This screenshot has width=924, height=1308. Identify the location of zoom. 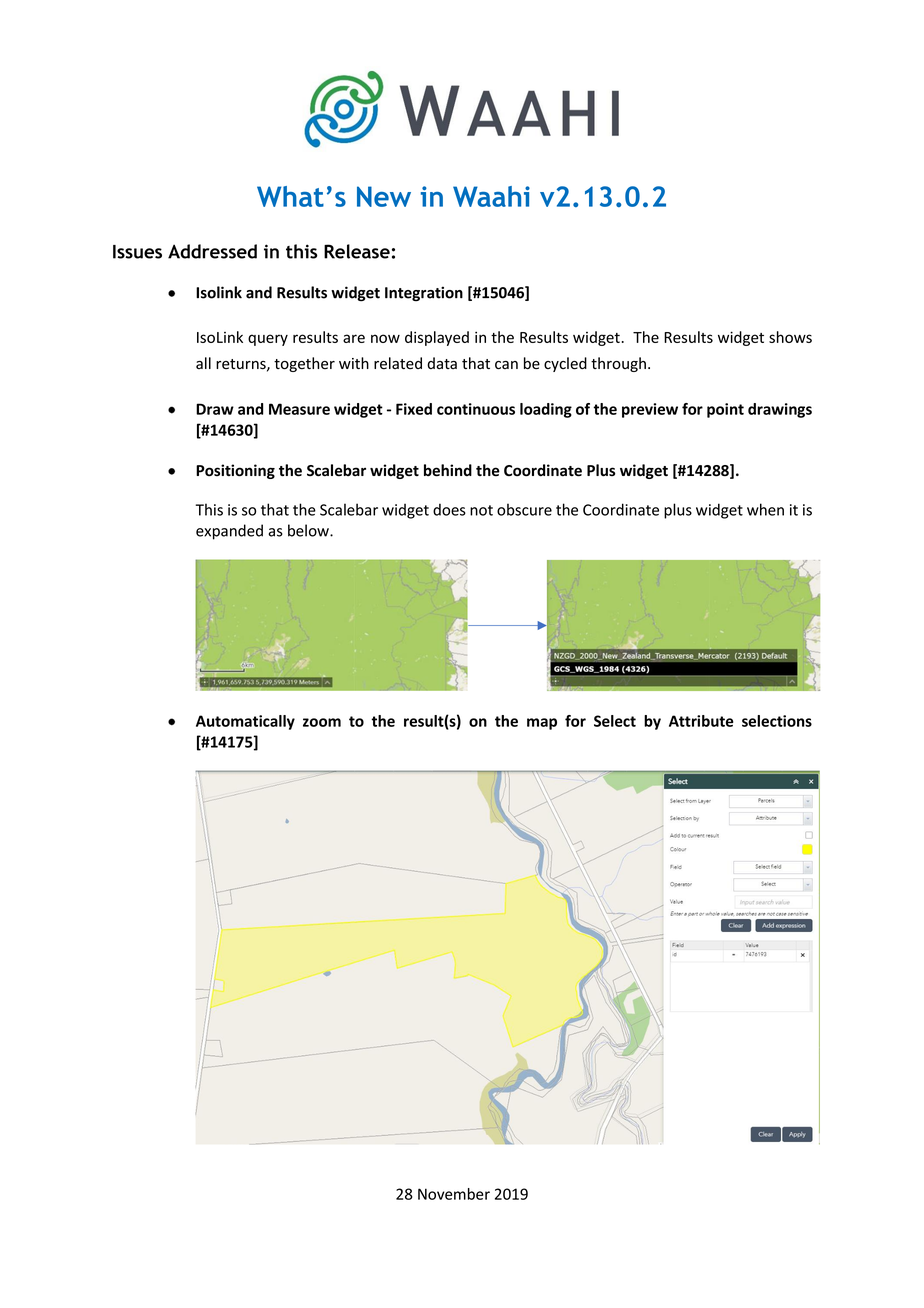
(322, 722).
